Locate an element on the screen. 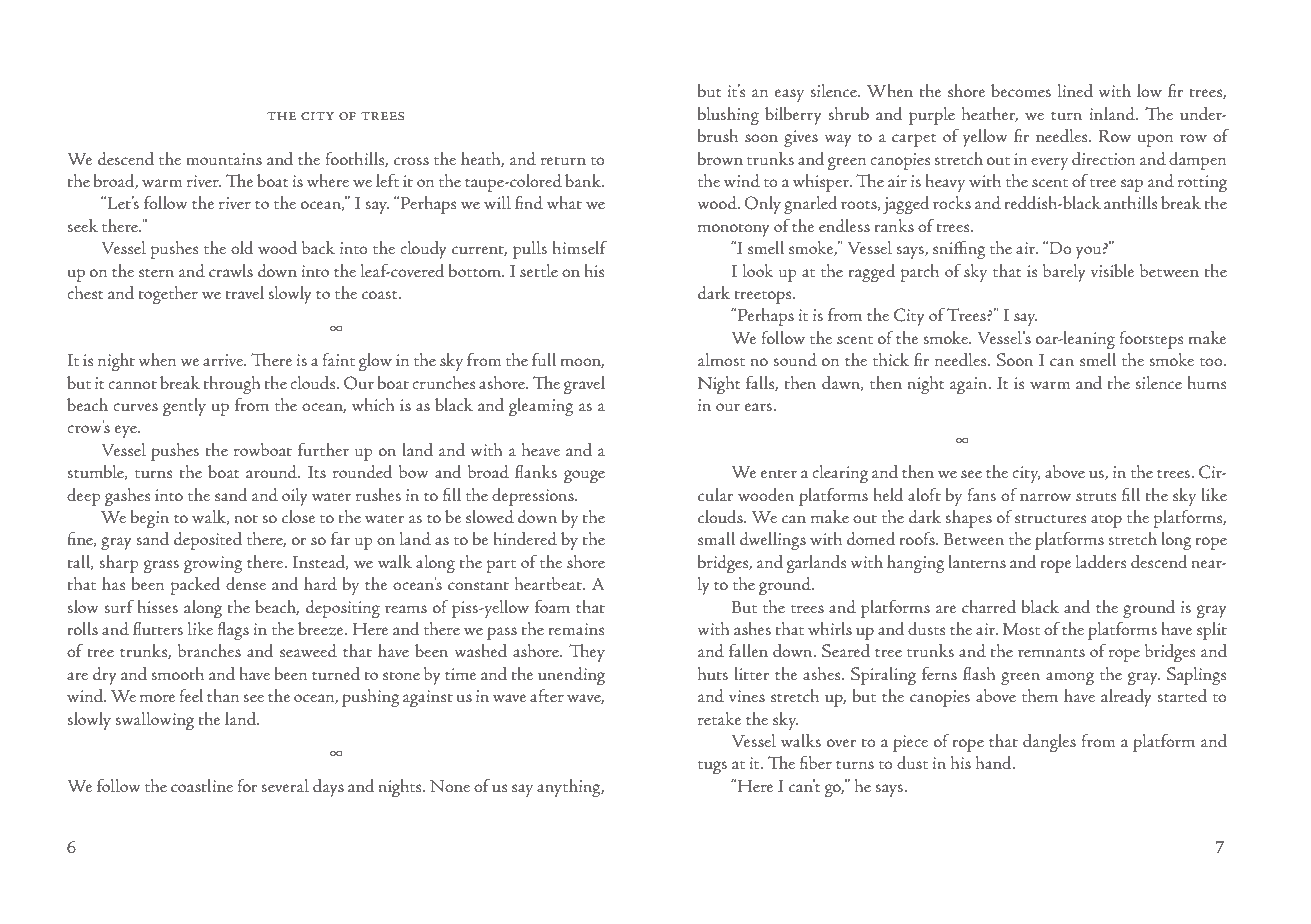 Image resolution: width=1311 pixels, height=924 pixels. flags is located at coordinates (233, 631).
